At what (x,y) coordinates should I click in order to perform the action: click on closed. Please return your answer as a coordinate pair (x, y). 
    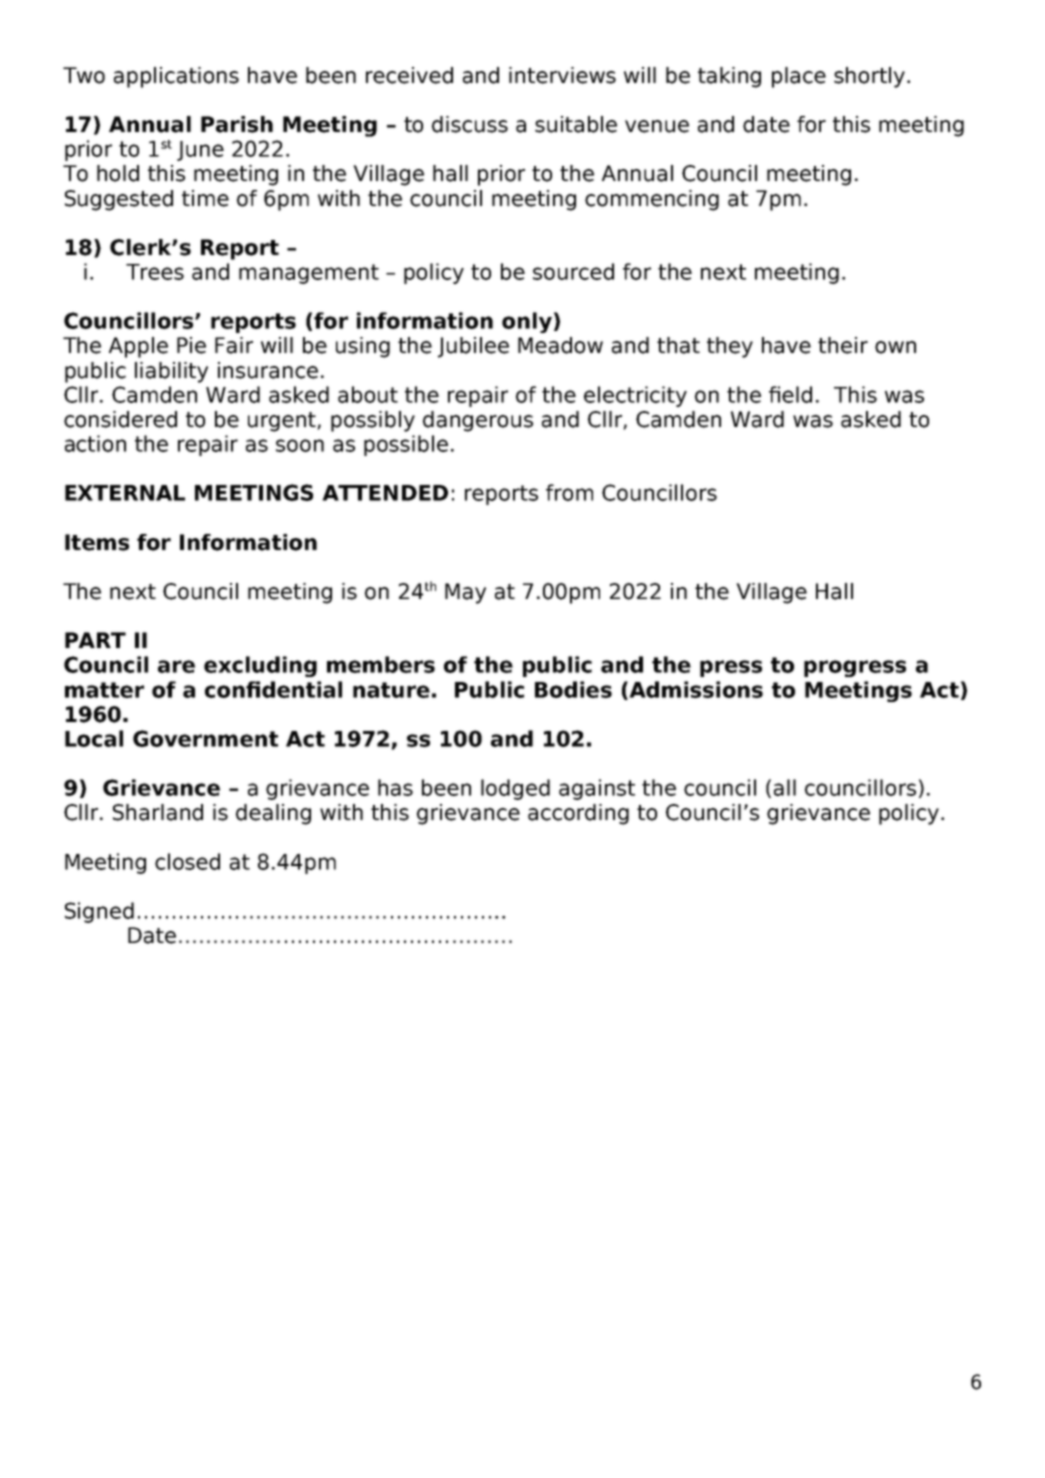
    Looking at the image, I should click on (187, 861).
